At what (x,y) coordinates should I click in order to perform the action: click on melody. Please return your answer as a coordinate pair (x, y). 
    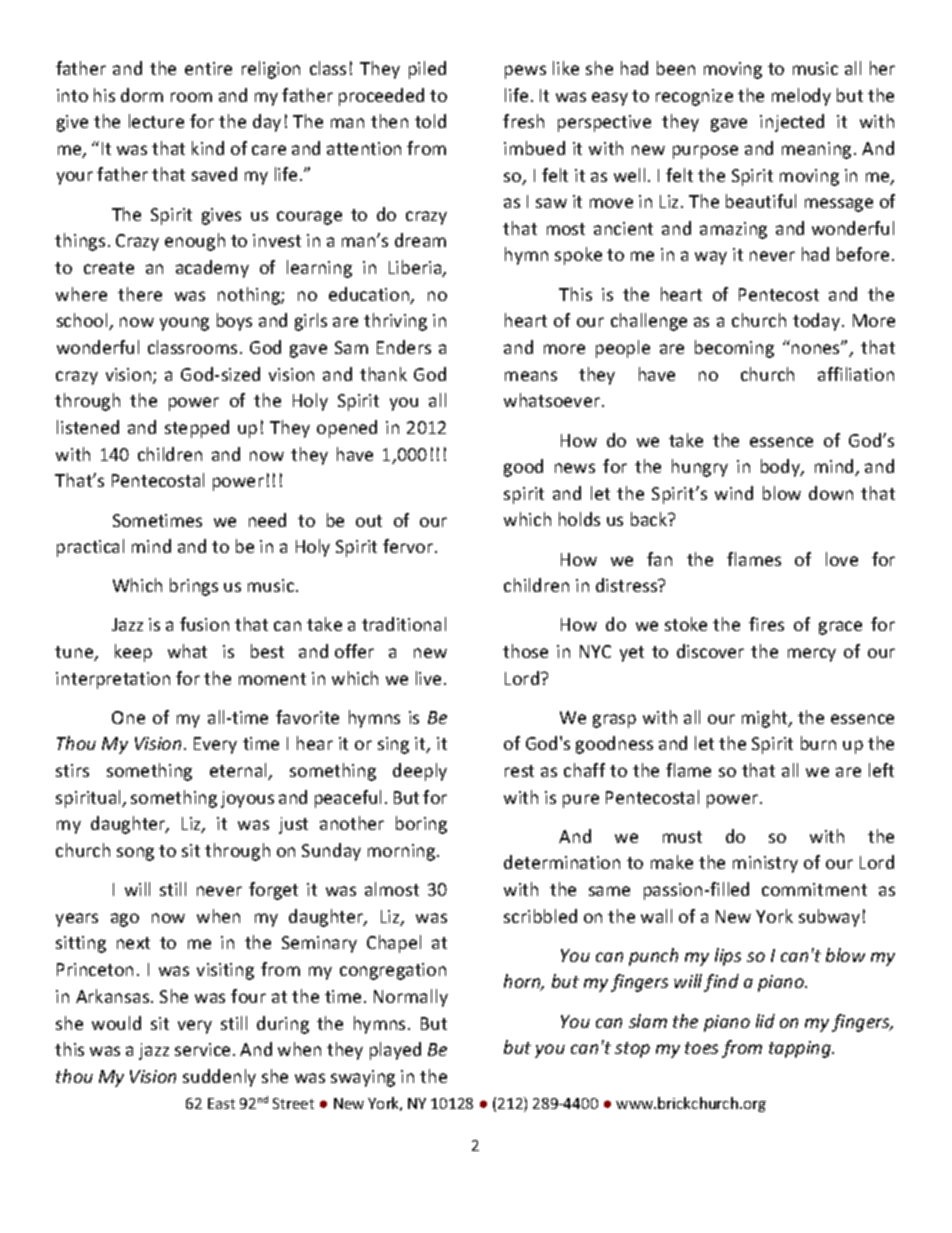
    Looking at the image, I should click on (801, 97).
